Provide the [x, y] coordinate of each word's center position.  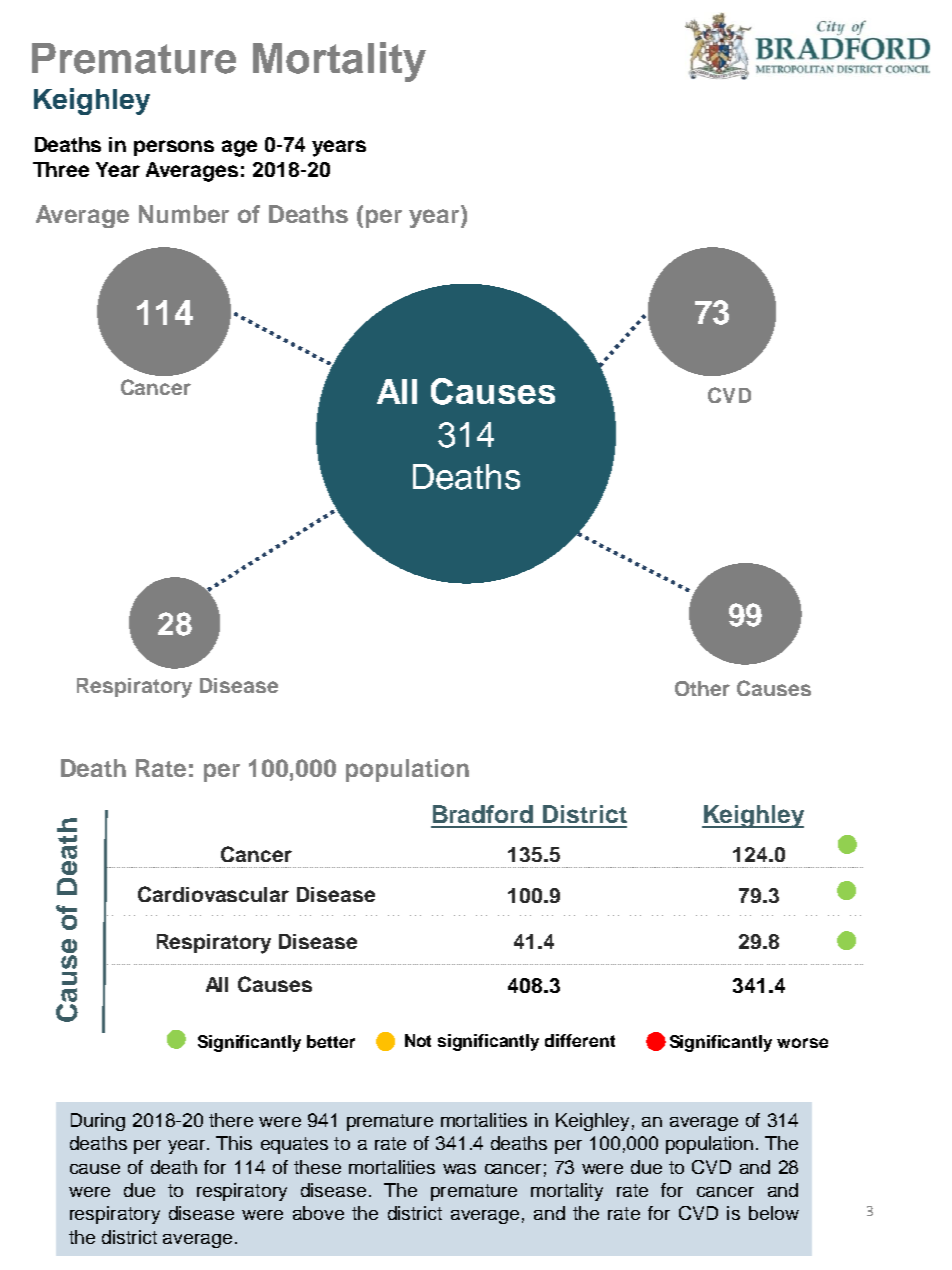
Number [184, 214]
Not [418, 1040]
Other [702, 688]
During [98, 1122]
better [331, 1041]
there [231, 1120]
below [774, 1213]
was [459, 1169]
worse [802, 1043]
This [234, 1143]
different [580, 1040]
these [317, 1167]
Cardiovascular [213, 894]
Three [61, 169]
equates [294, 1145]
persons [174, 148]
